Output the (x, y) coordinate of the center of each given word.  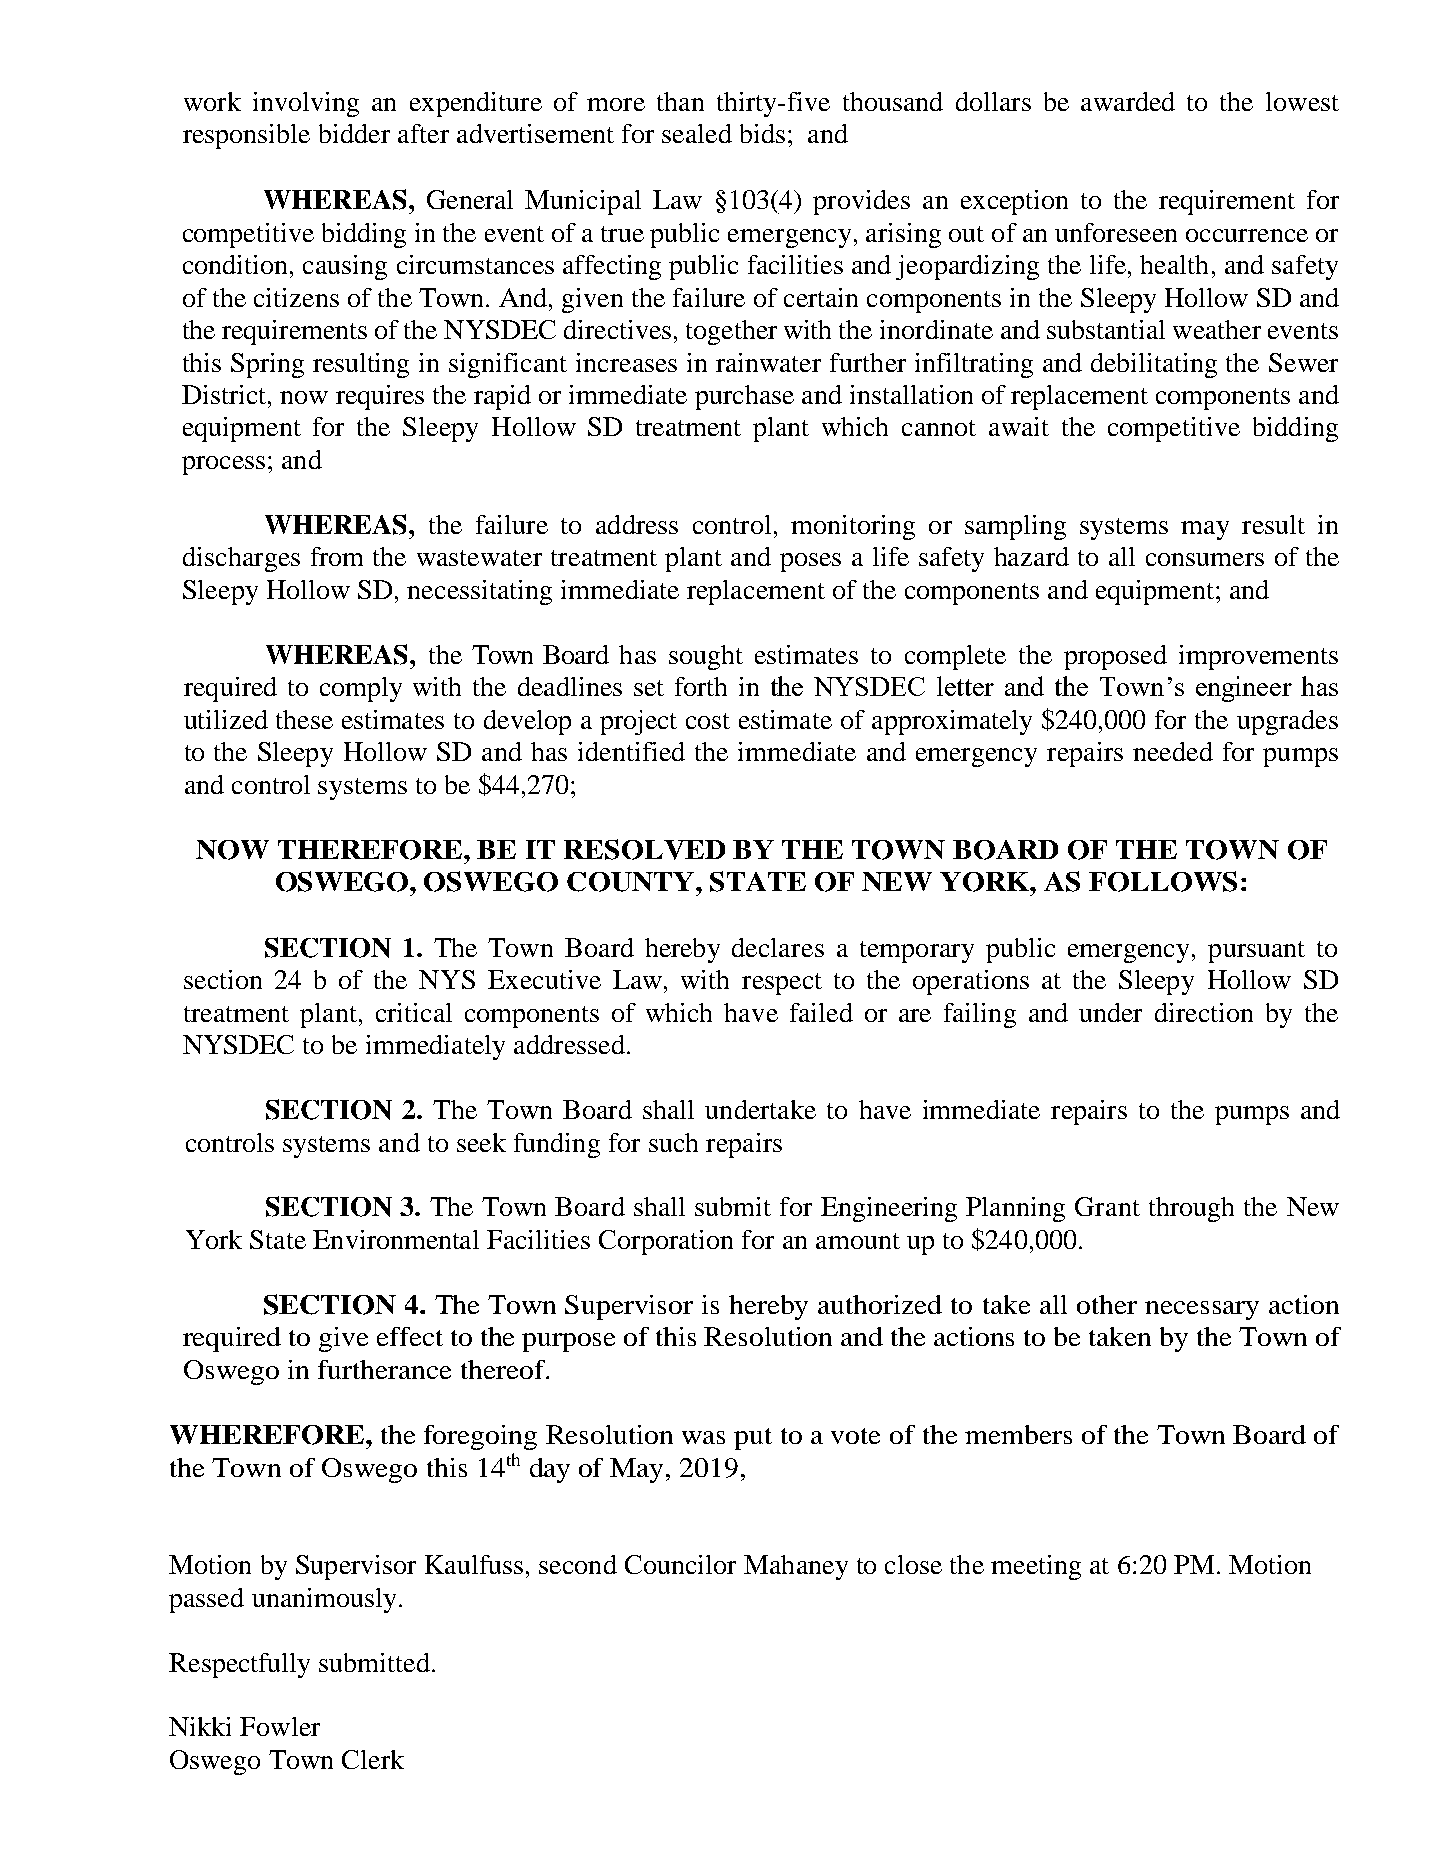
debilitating (1154, 365)
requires (380, 397)
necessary (1202, 1310)
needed (1173, 751)
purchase (744, 397)
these (304, 719)
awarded (1128, 101)
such (673, 1142)
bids (762, 133)
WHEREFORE (268, 1435)
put (753, 1439)
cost (708, 721)
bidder (354, 133)
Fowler (280, 1726)
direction (1204, 1012)
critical (414, 1012)
